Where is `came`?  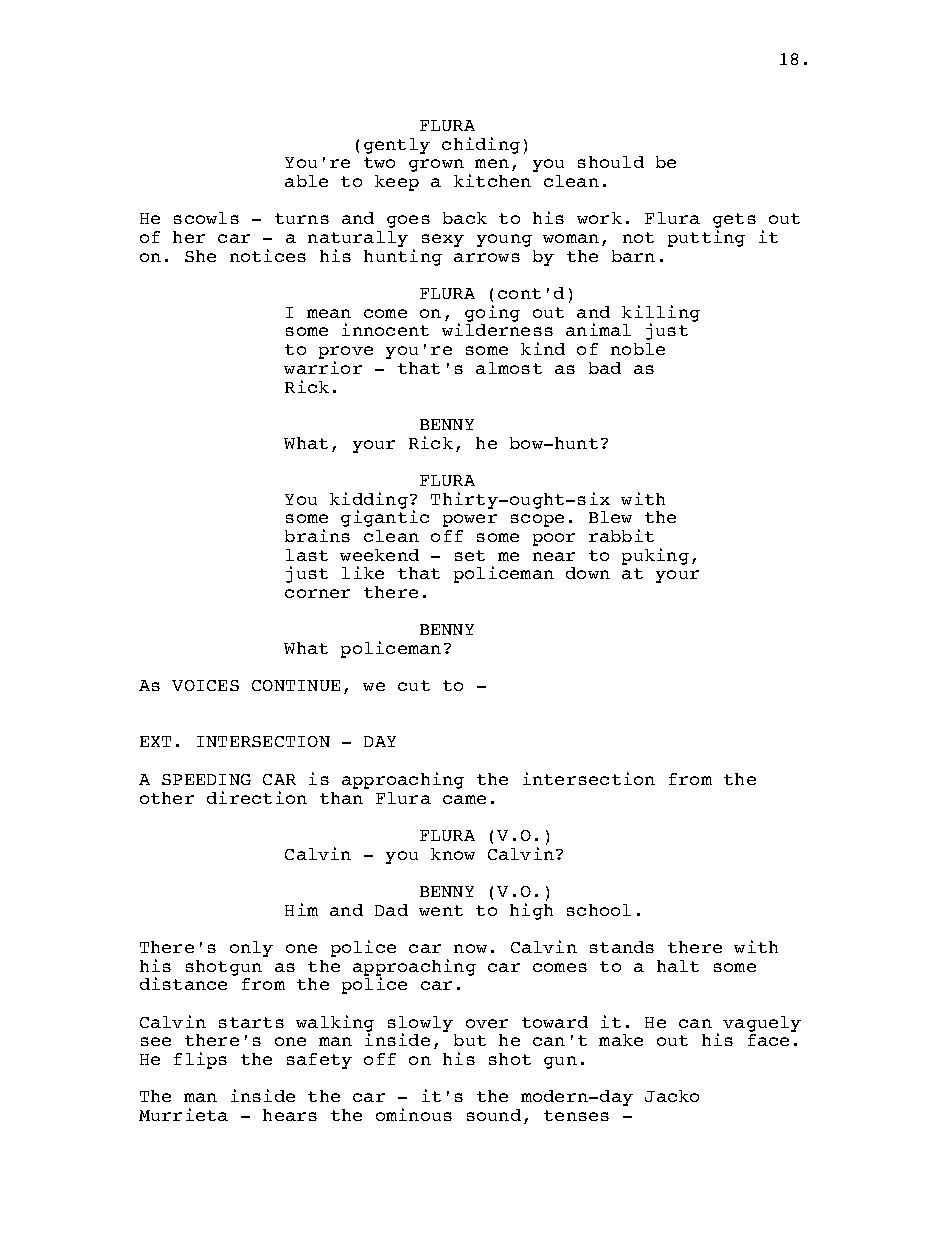 came is located at coordinates (464, 799).
